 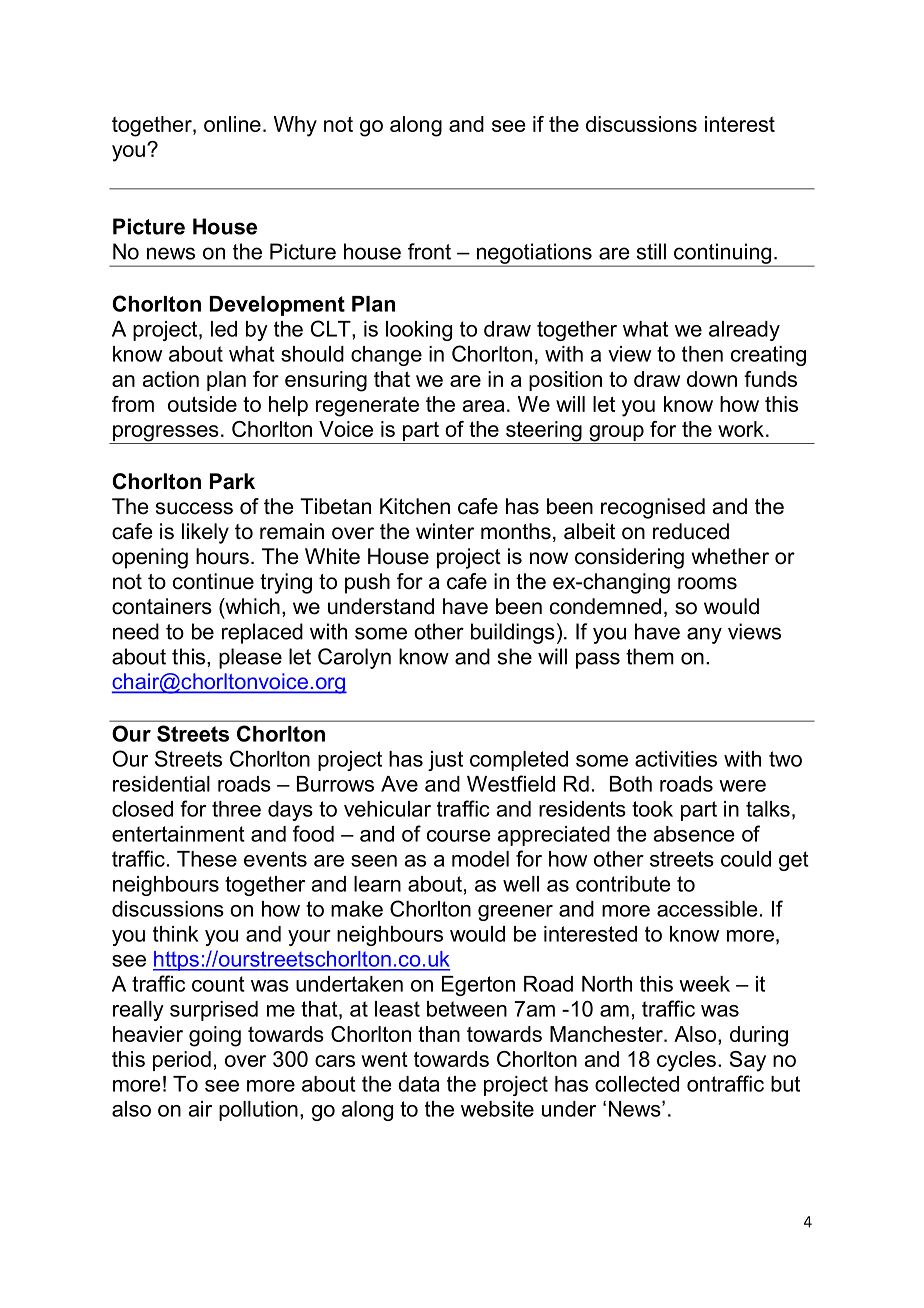 What do you see at coordinates (723, 254) in the page?
I see `continuing` at bounding box center [723, 254].
